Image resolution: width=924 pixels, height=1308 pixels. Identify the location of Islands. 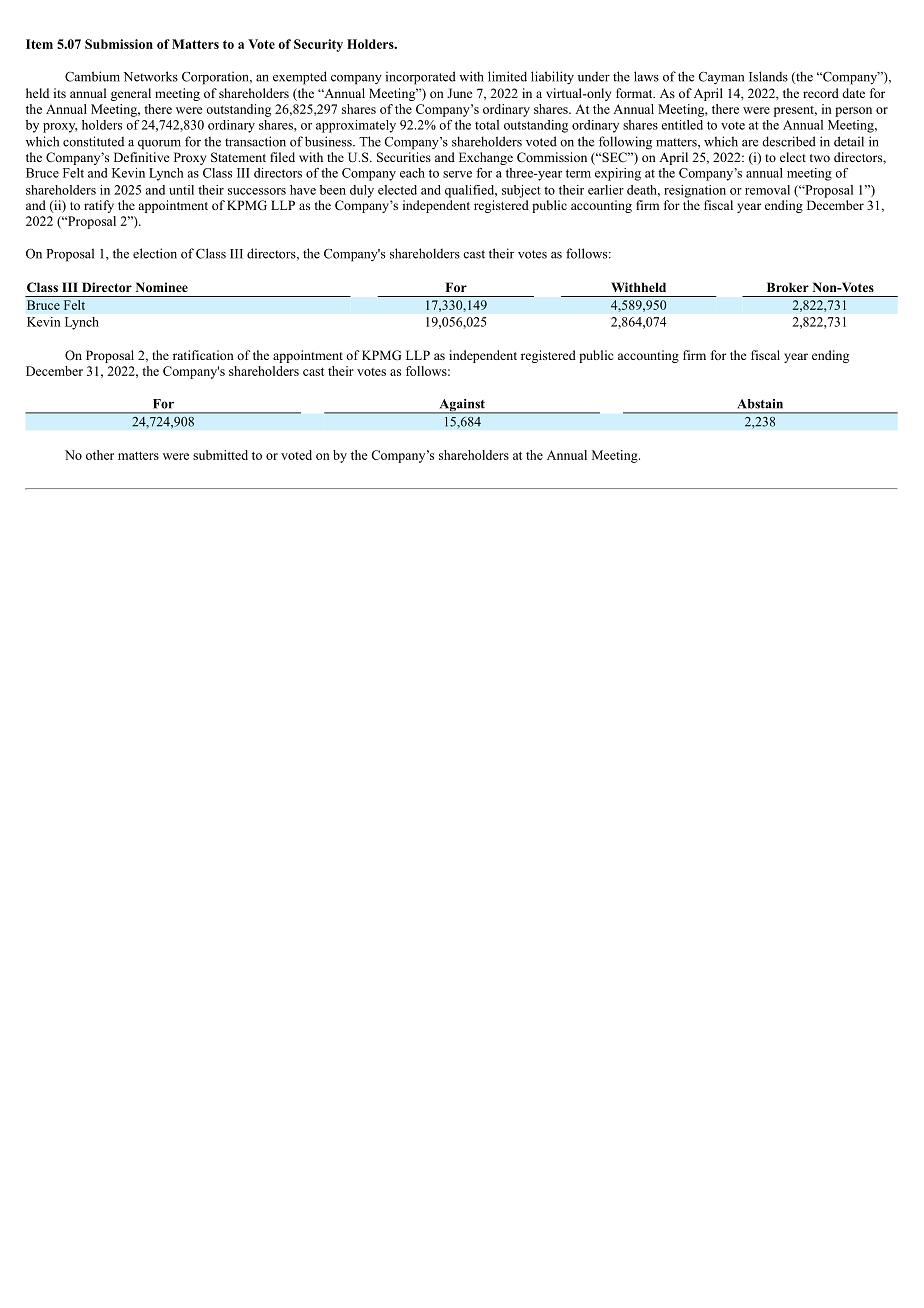
(768, 76).
